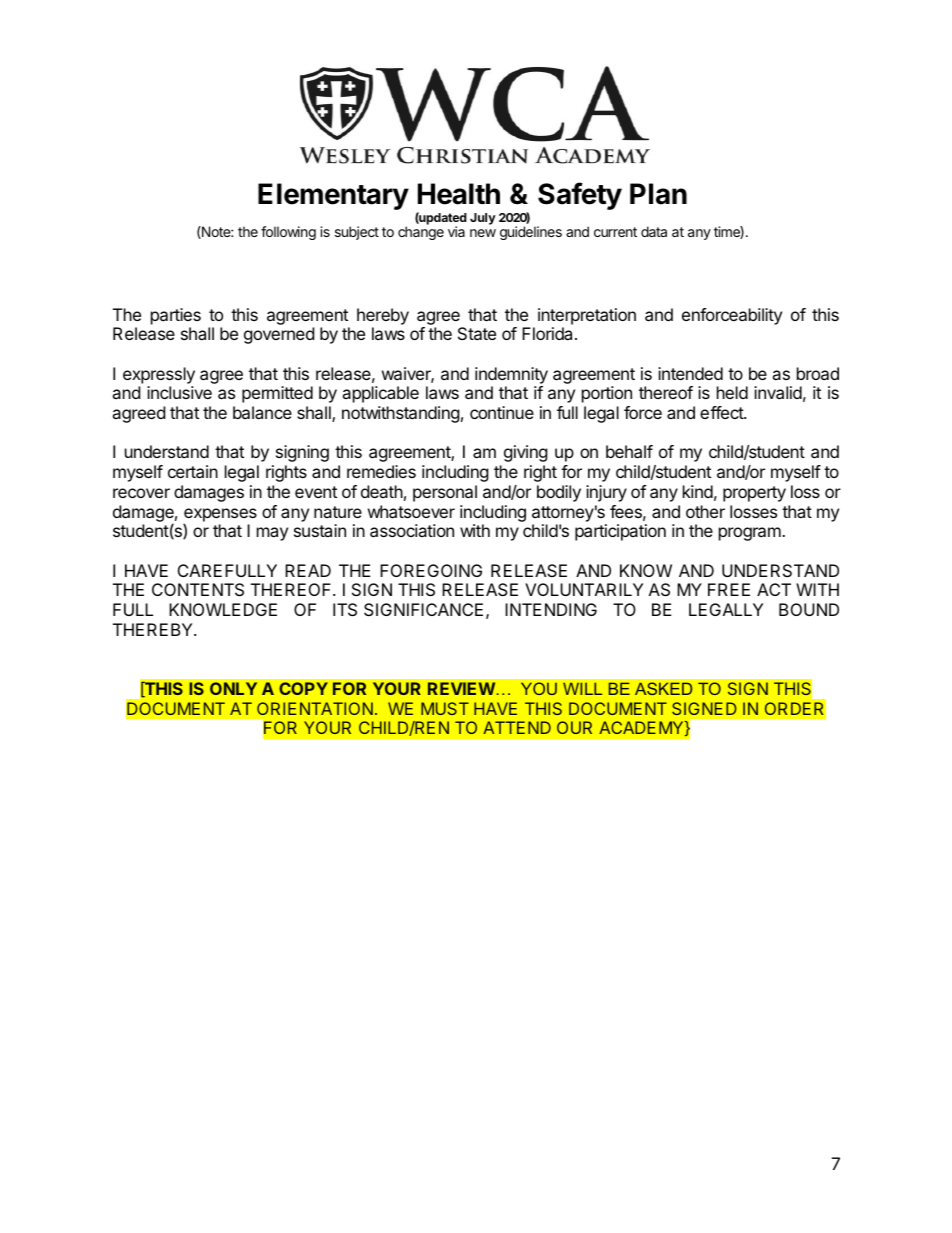 The width and height of the screenshot is (952, 1233). What do you see at coordinates (526, 453) in the screenshot?
I see `giving` at bounding box center [526, 453].
